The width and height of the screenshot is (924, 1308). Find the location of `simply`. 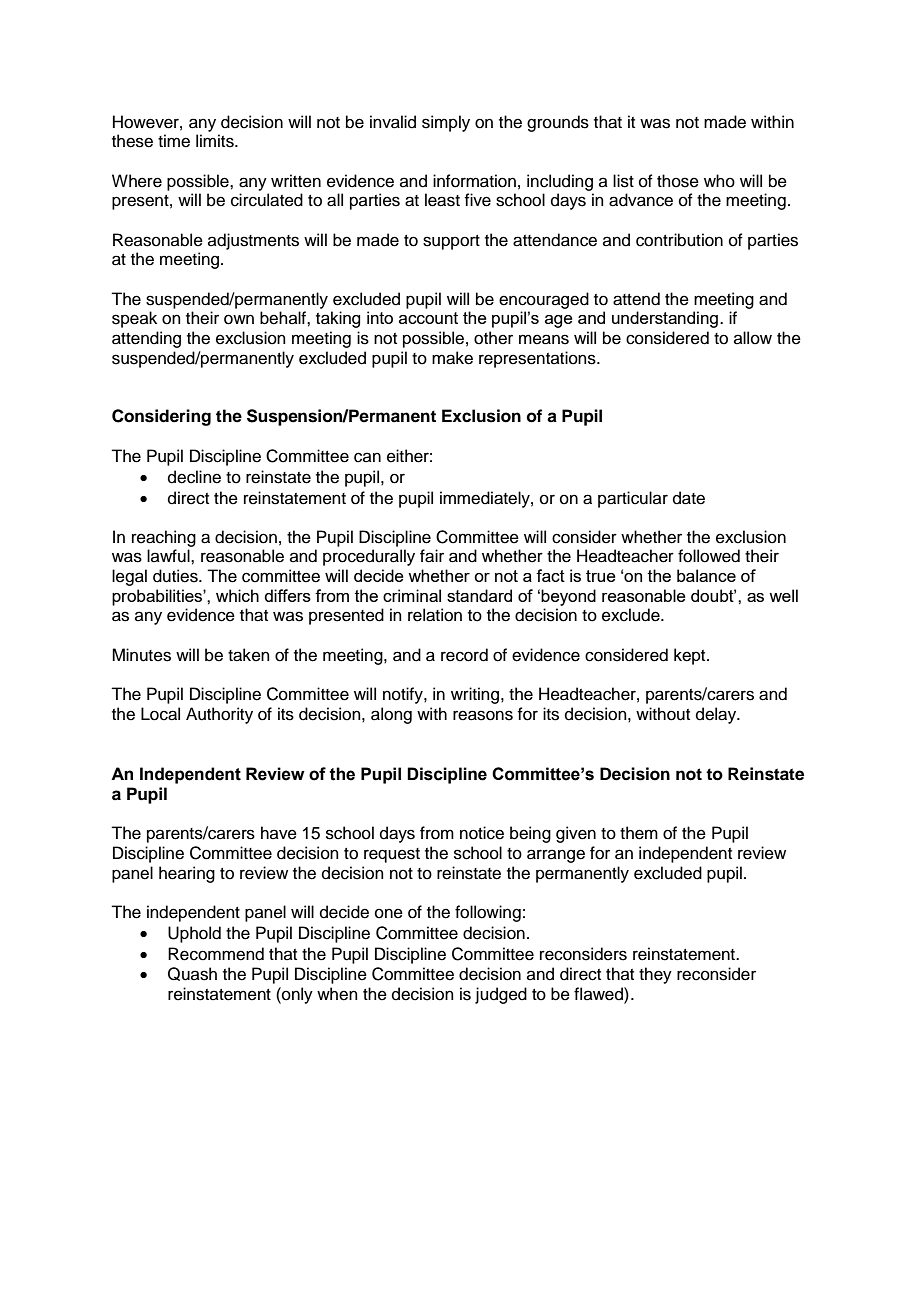

simply is located at coordinates (446, 123).
